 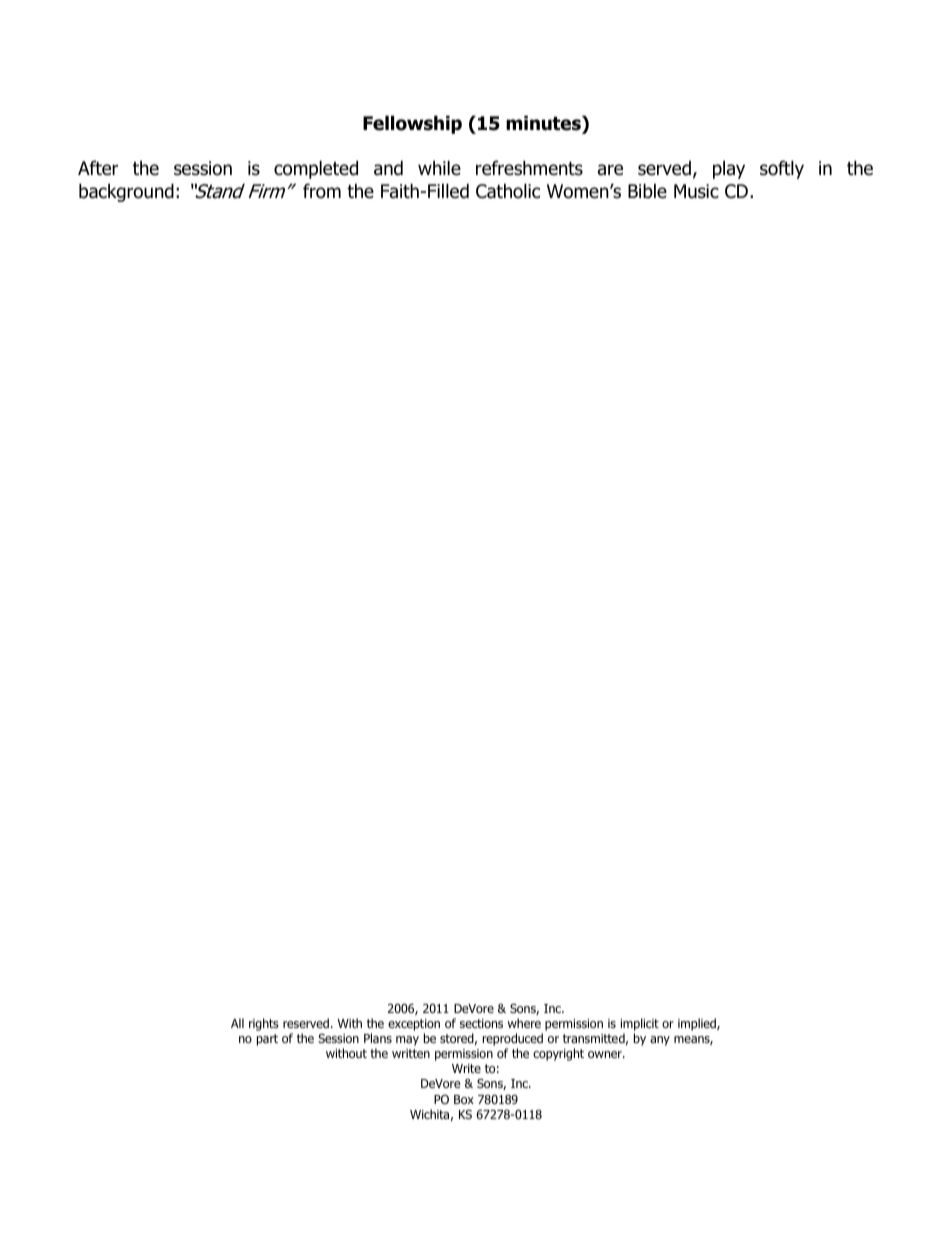 What do you see at coordinates (508, 191) in the screenshot?
I see `Catholic` at bounding box center [508, 191].
